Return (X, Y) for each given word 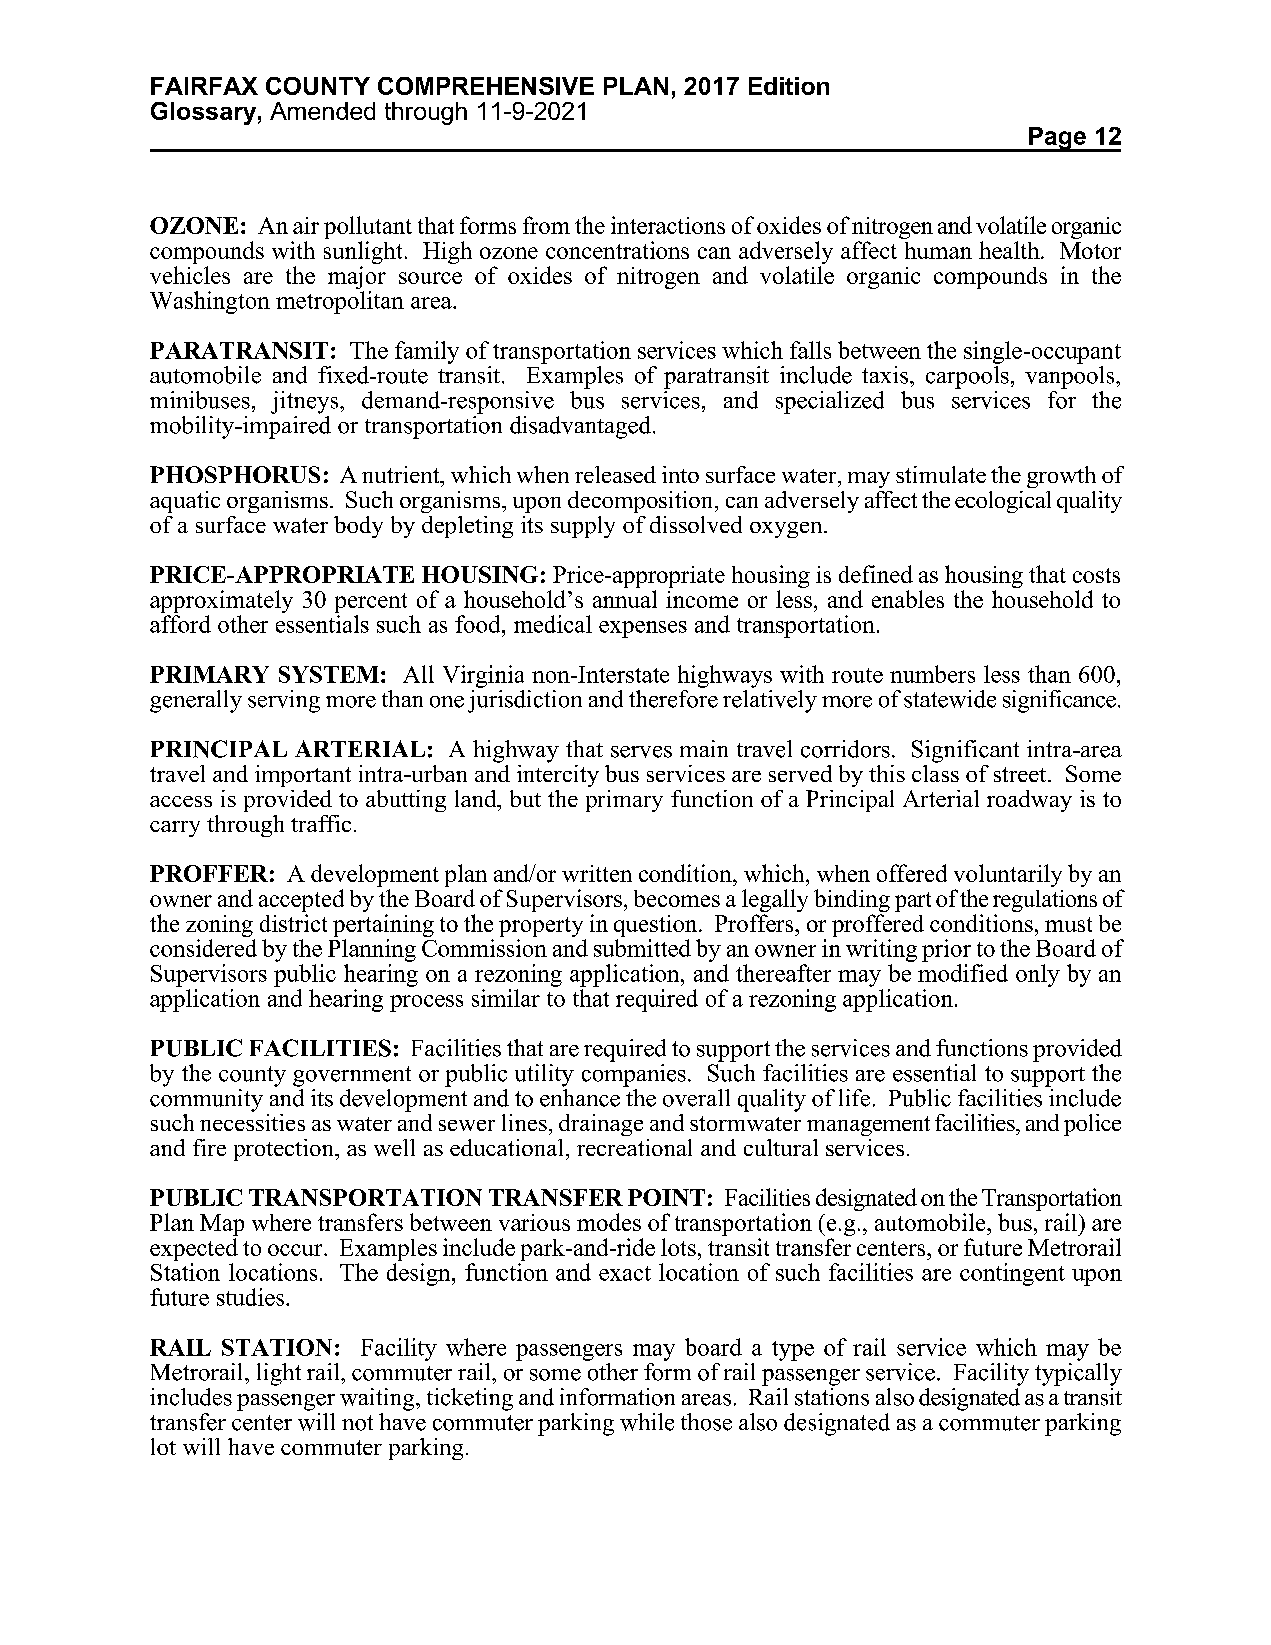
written (597, 873)
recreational (634, 1147)
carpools (967, 377)
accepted (301, 902)
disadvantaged (580, 427)
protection (285, 1150)
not (357, 1423)
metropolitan (340, 302)
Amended (322, 111)
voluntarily (1008, 877)
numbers (932, 674)
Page (1058, 139)
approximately (221, 601)
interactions (668, 225)
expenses (643, 629)
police (1092, 1125)
